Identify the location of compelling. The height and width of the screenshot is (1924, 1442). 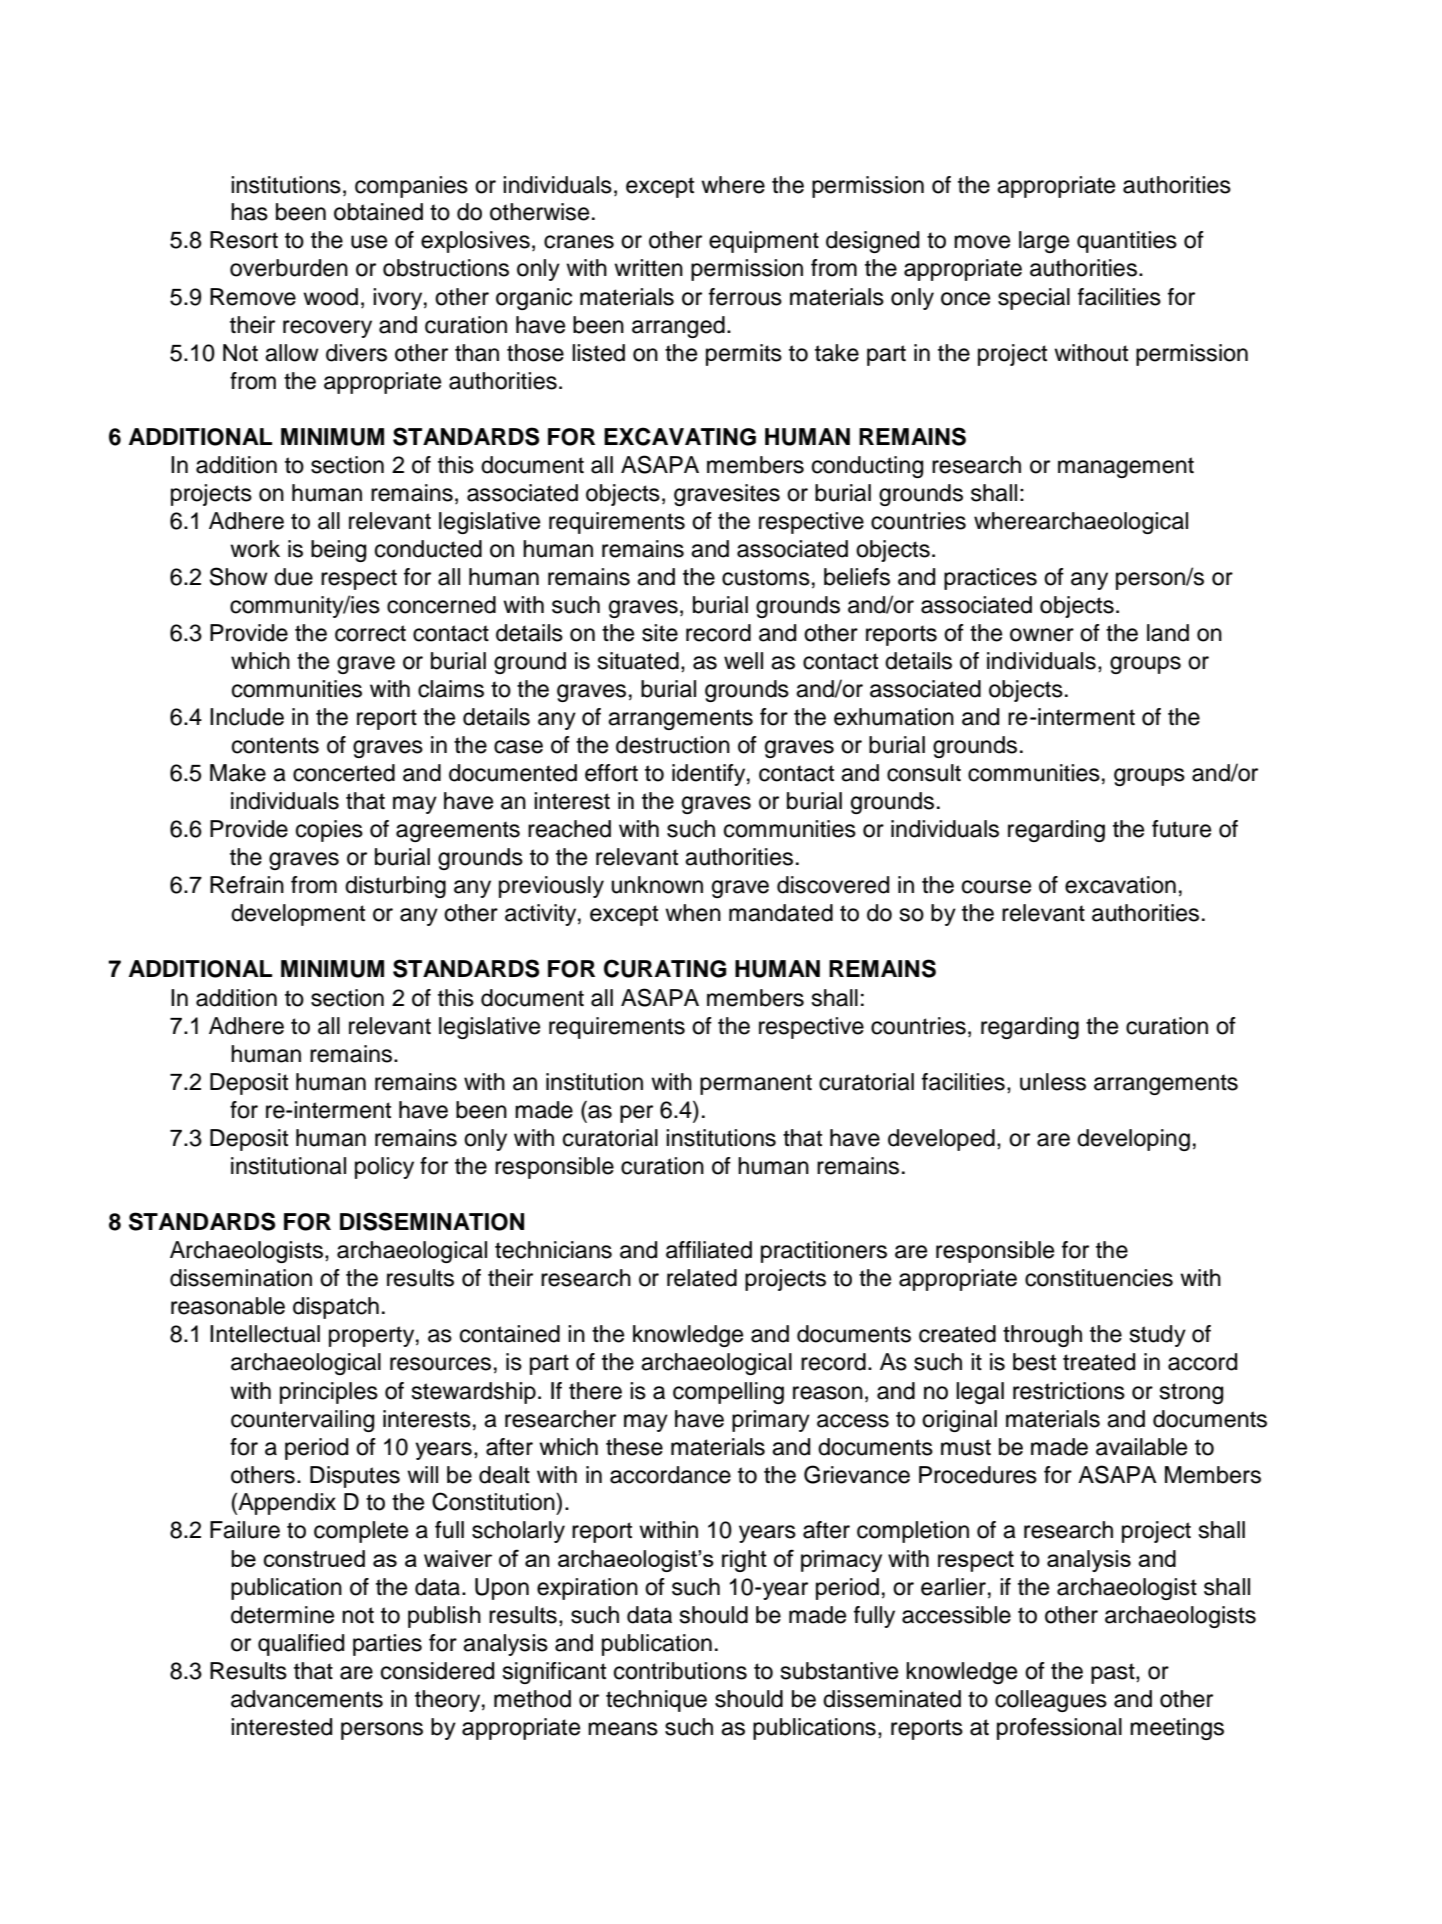
(728, 1393).
